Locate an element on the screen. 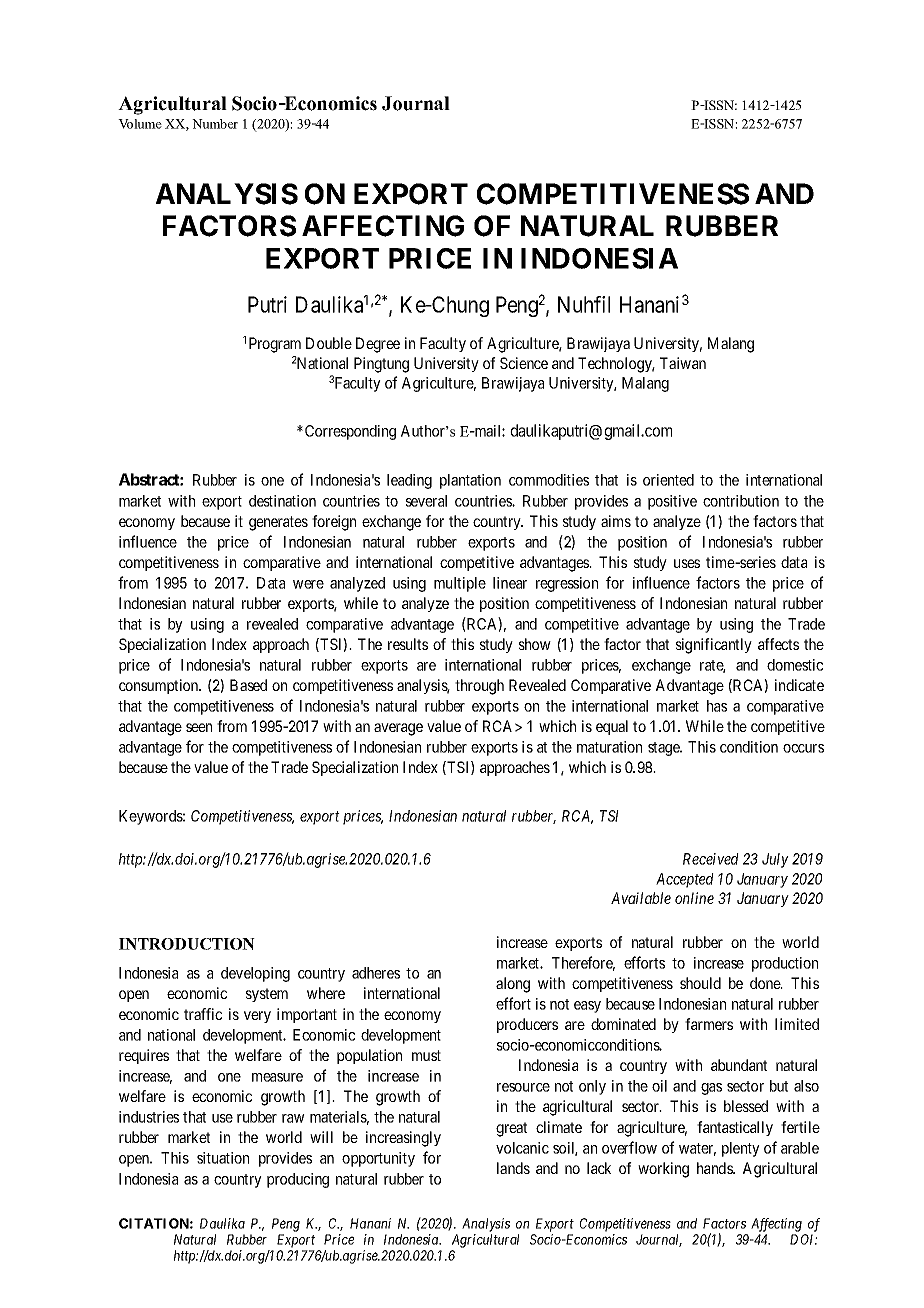  Based is located at coordinates (248, 685).
